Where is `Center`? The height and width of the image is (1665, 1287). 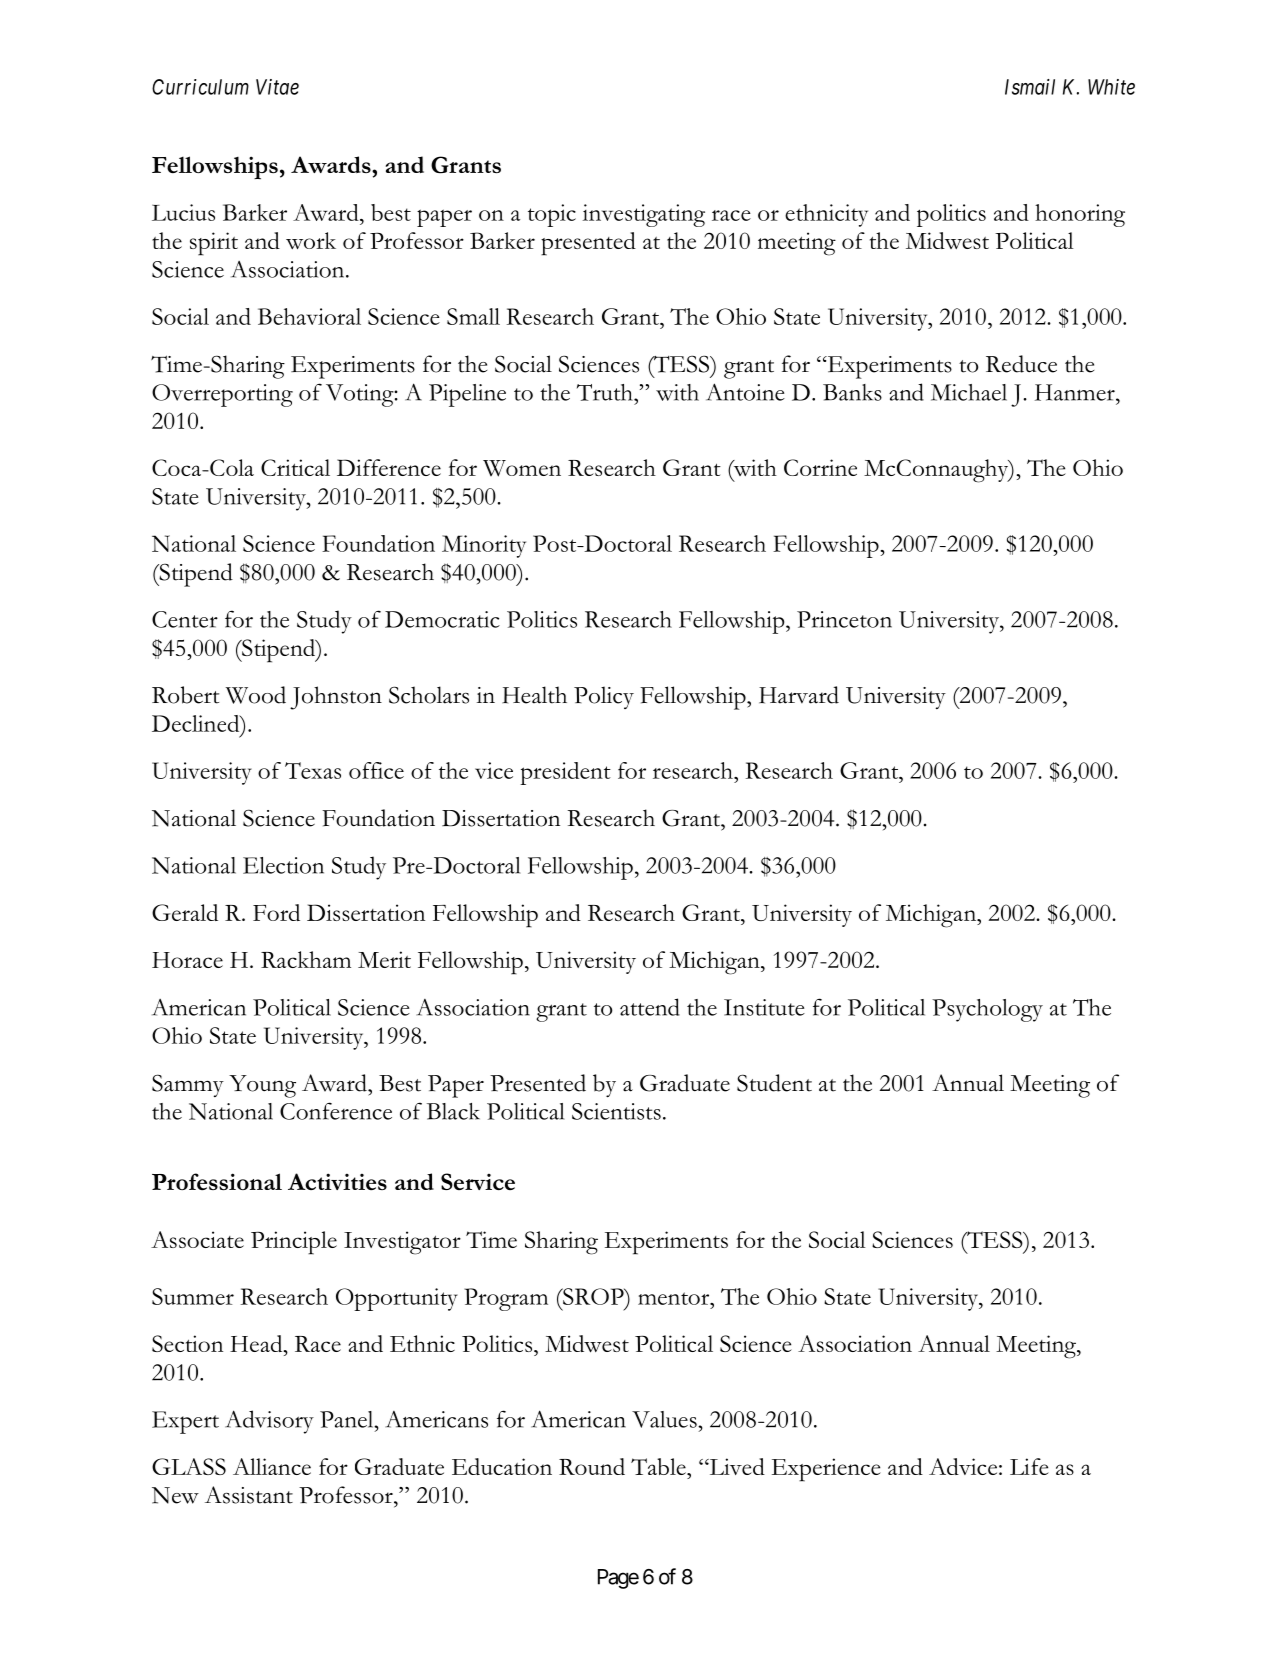
Center is located at coordinates (185, 619).
